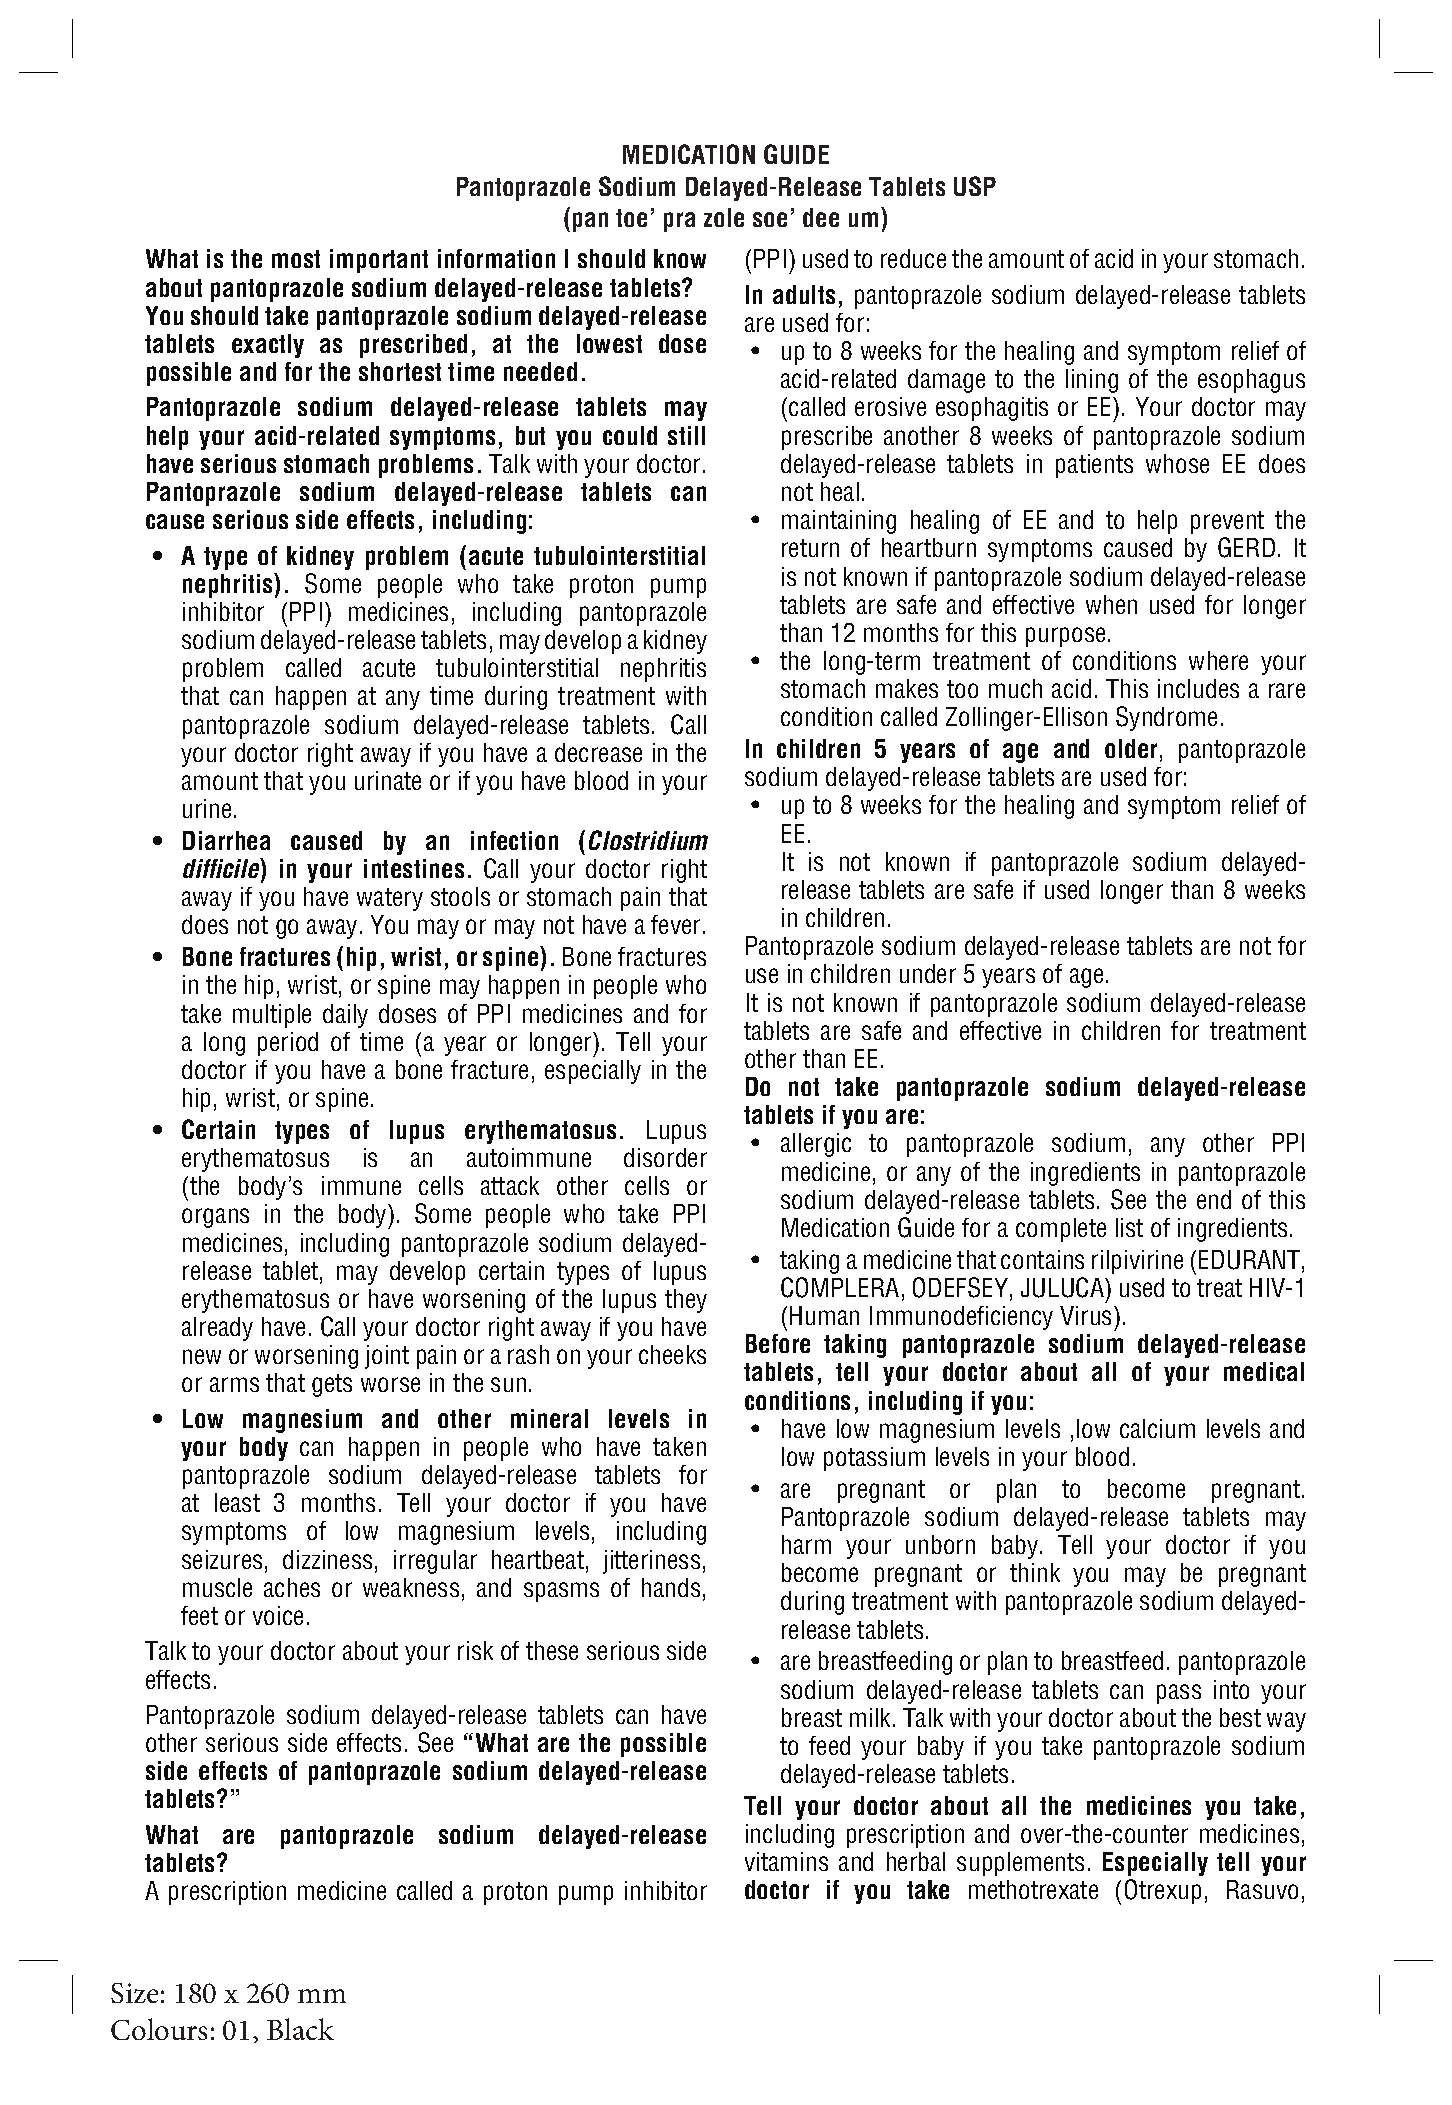 This image has width=1452, height=2105. What do you see at coordinates (1033, 1889) in the image?
I see `methotrexate` at bounding box center [1033, 1889].
